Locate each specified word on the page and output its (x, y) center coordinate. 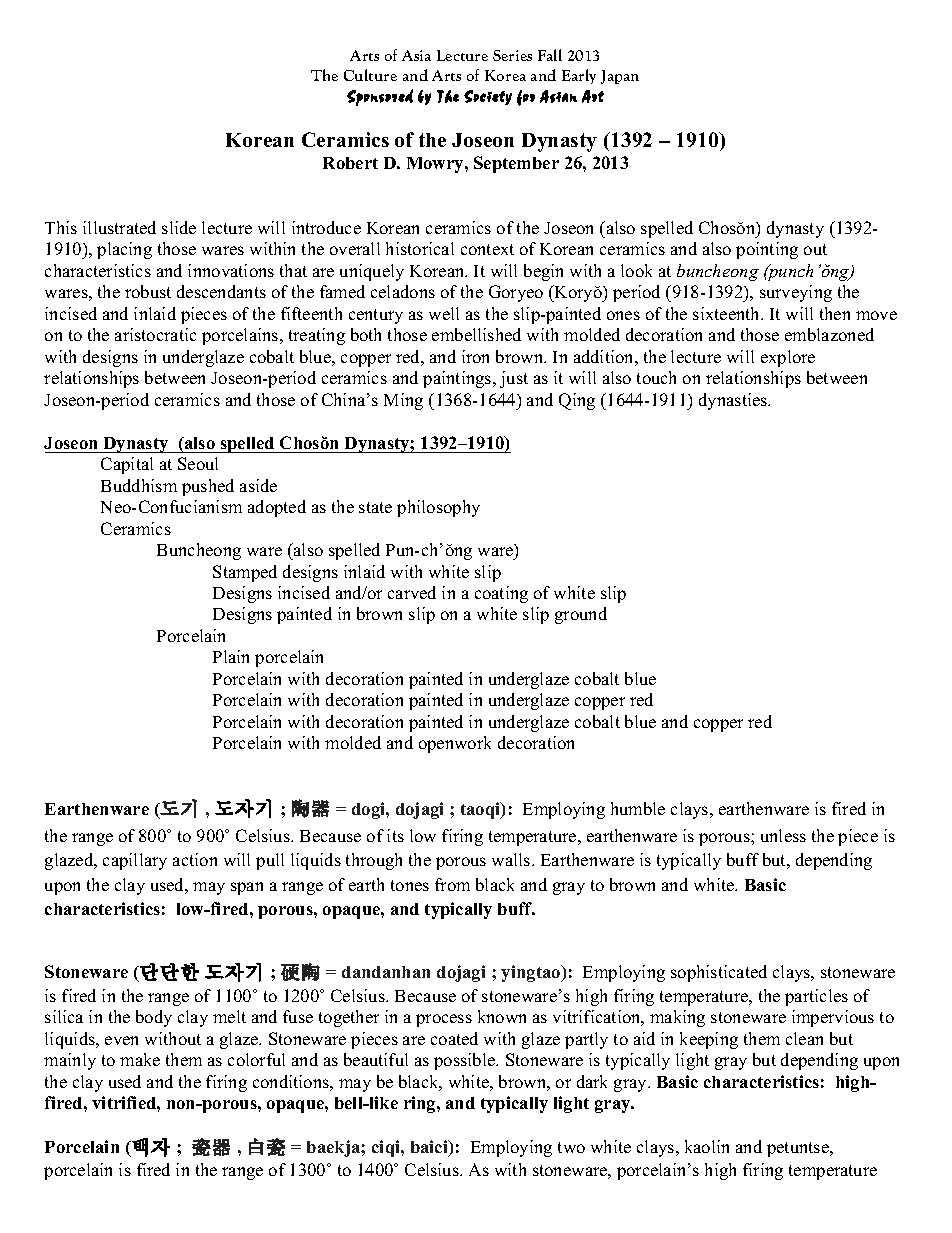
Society (488, 97)
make (140, 1059)
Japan (620, 77)
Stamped (245, 573)
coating (501, 594)
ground (581, 615)
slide (179, 227)
